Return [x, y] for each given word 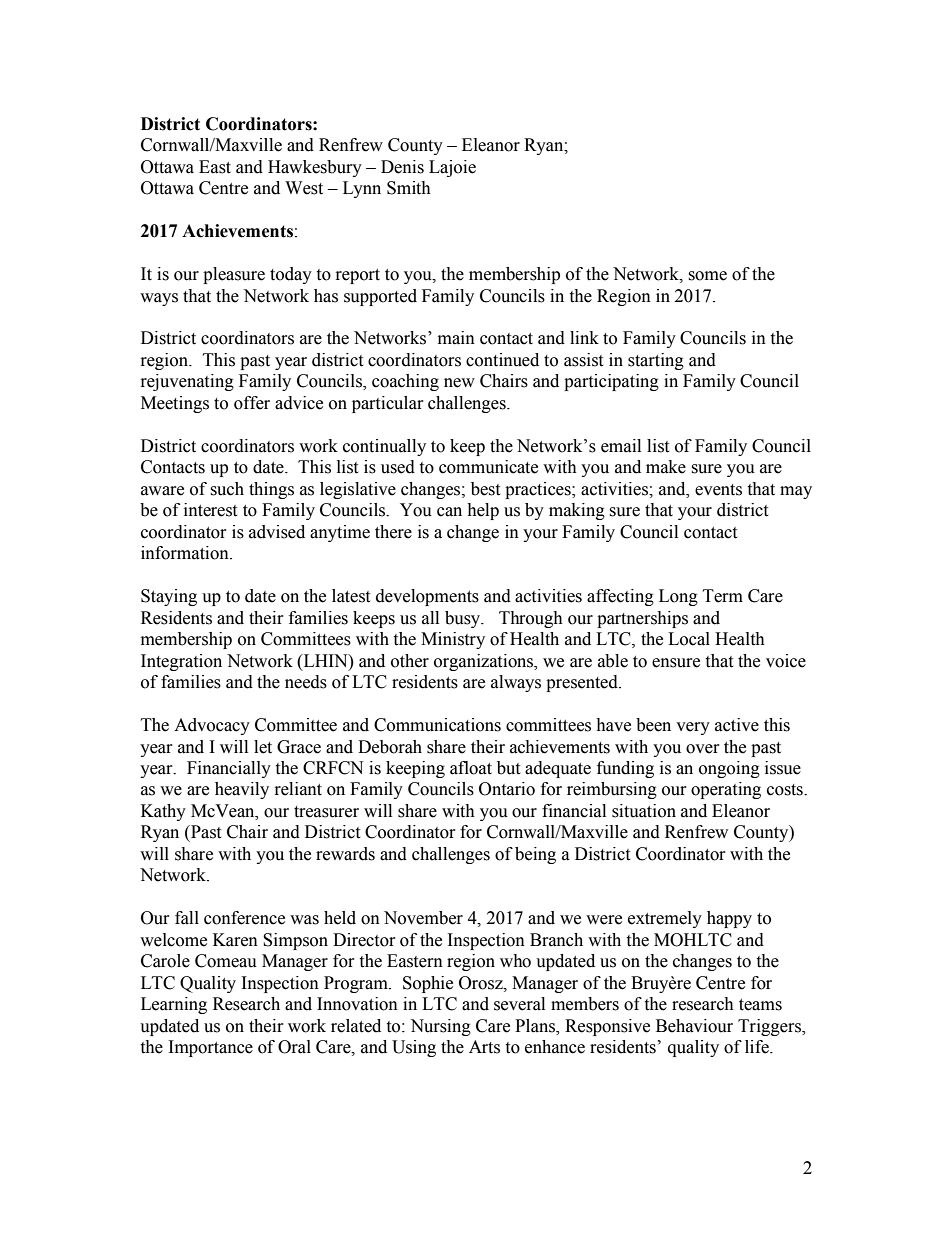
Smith [409, 188]
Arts [484, 1047]
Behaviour [694, 1026]
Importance [211, 1048]
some [707, 276]
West [304, 188]
